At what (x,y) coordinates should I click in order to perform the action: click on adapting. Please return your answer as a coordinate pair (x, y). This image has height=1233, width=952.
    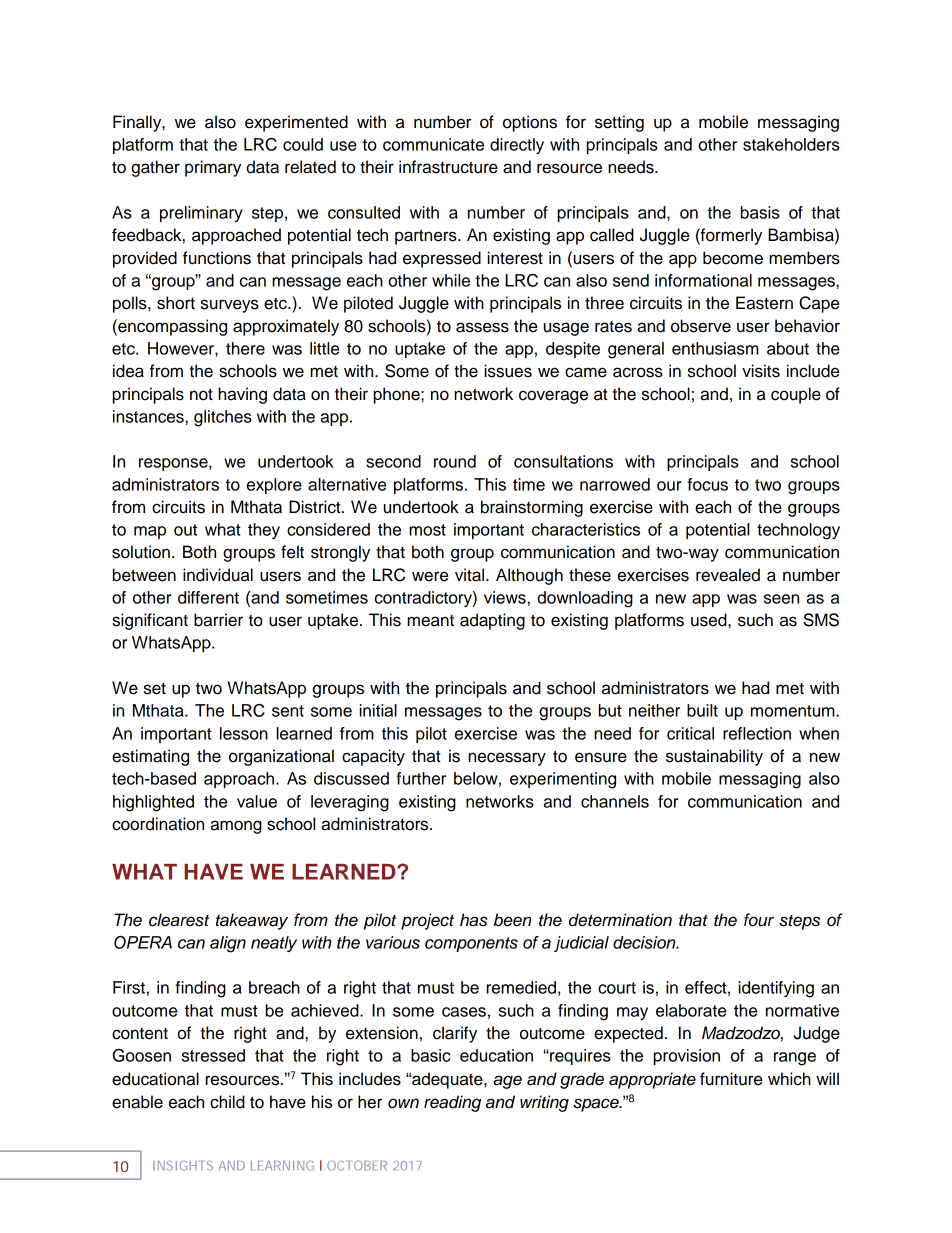
    Looking at the image, I should click on (492, 621).
